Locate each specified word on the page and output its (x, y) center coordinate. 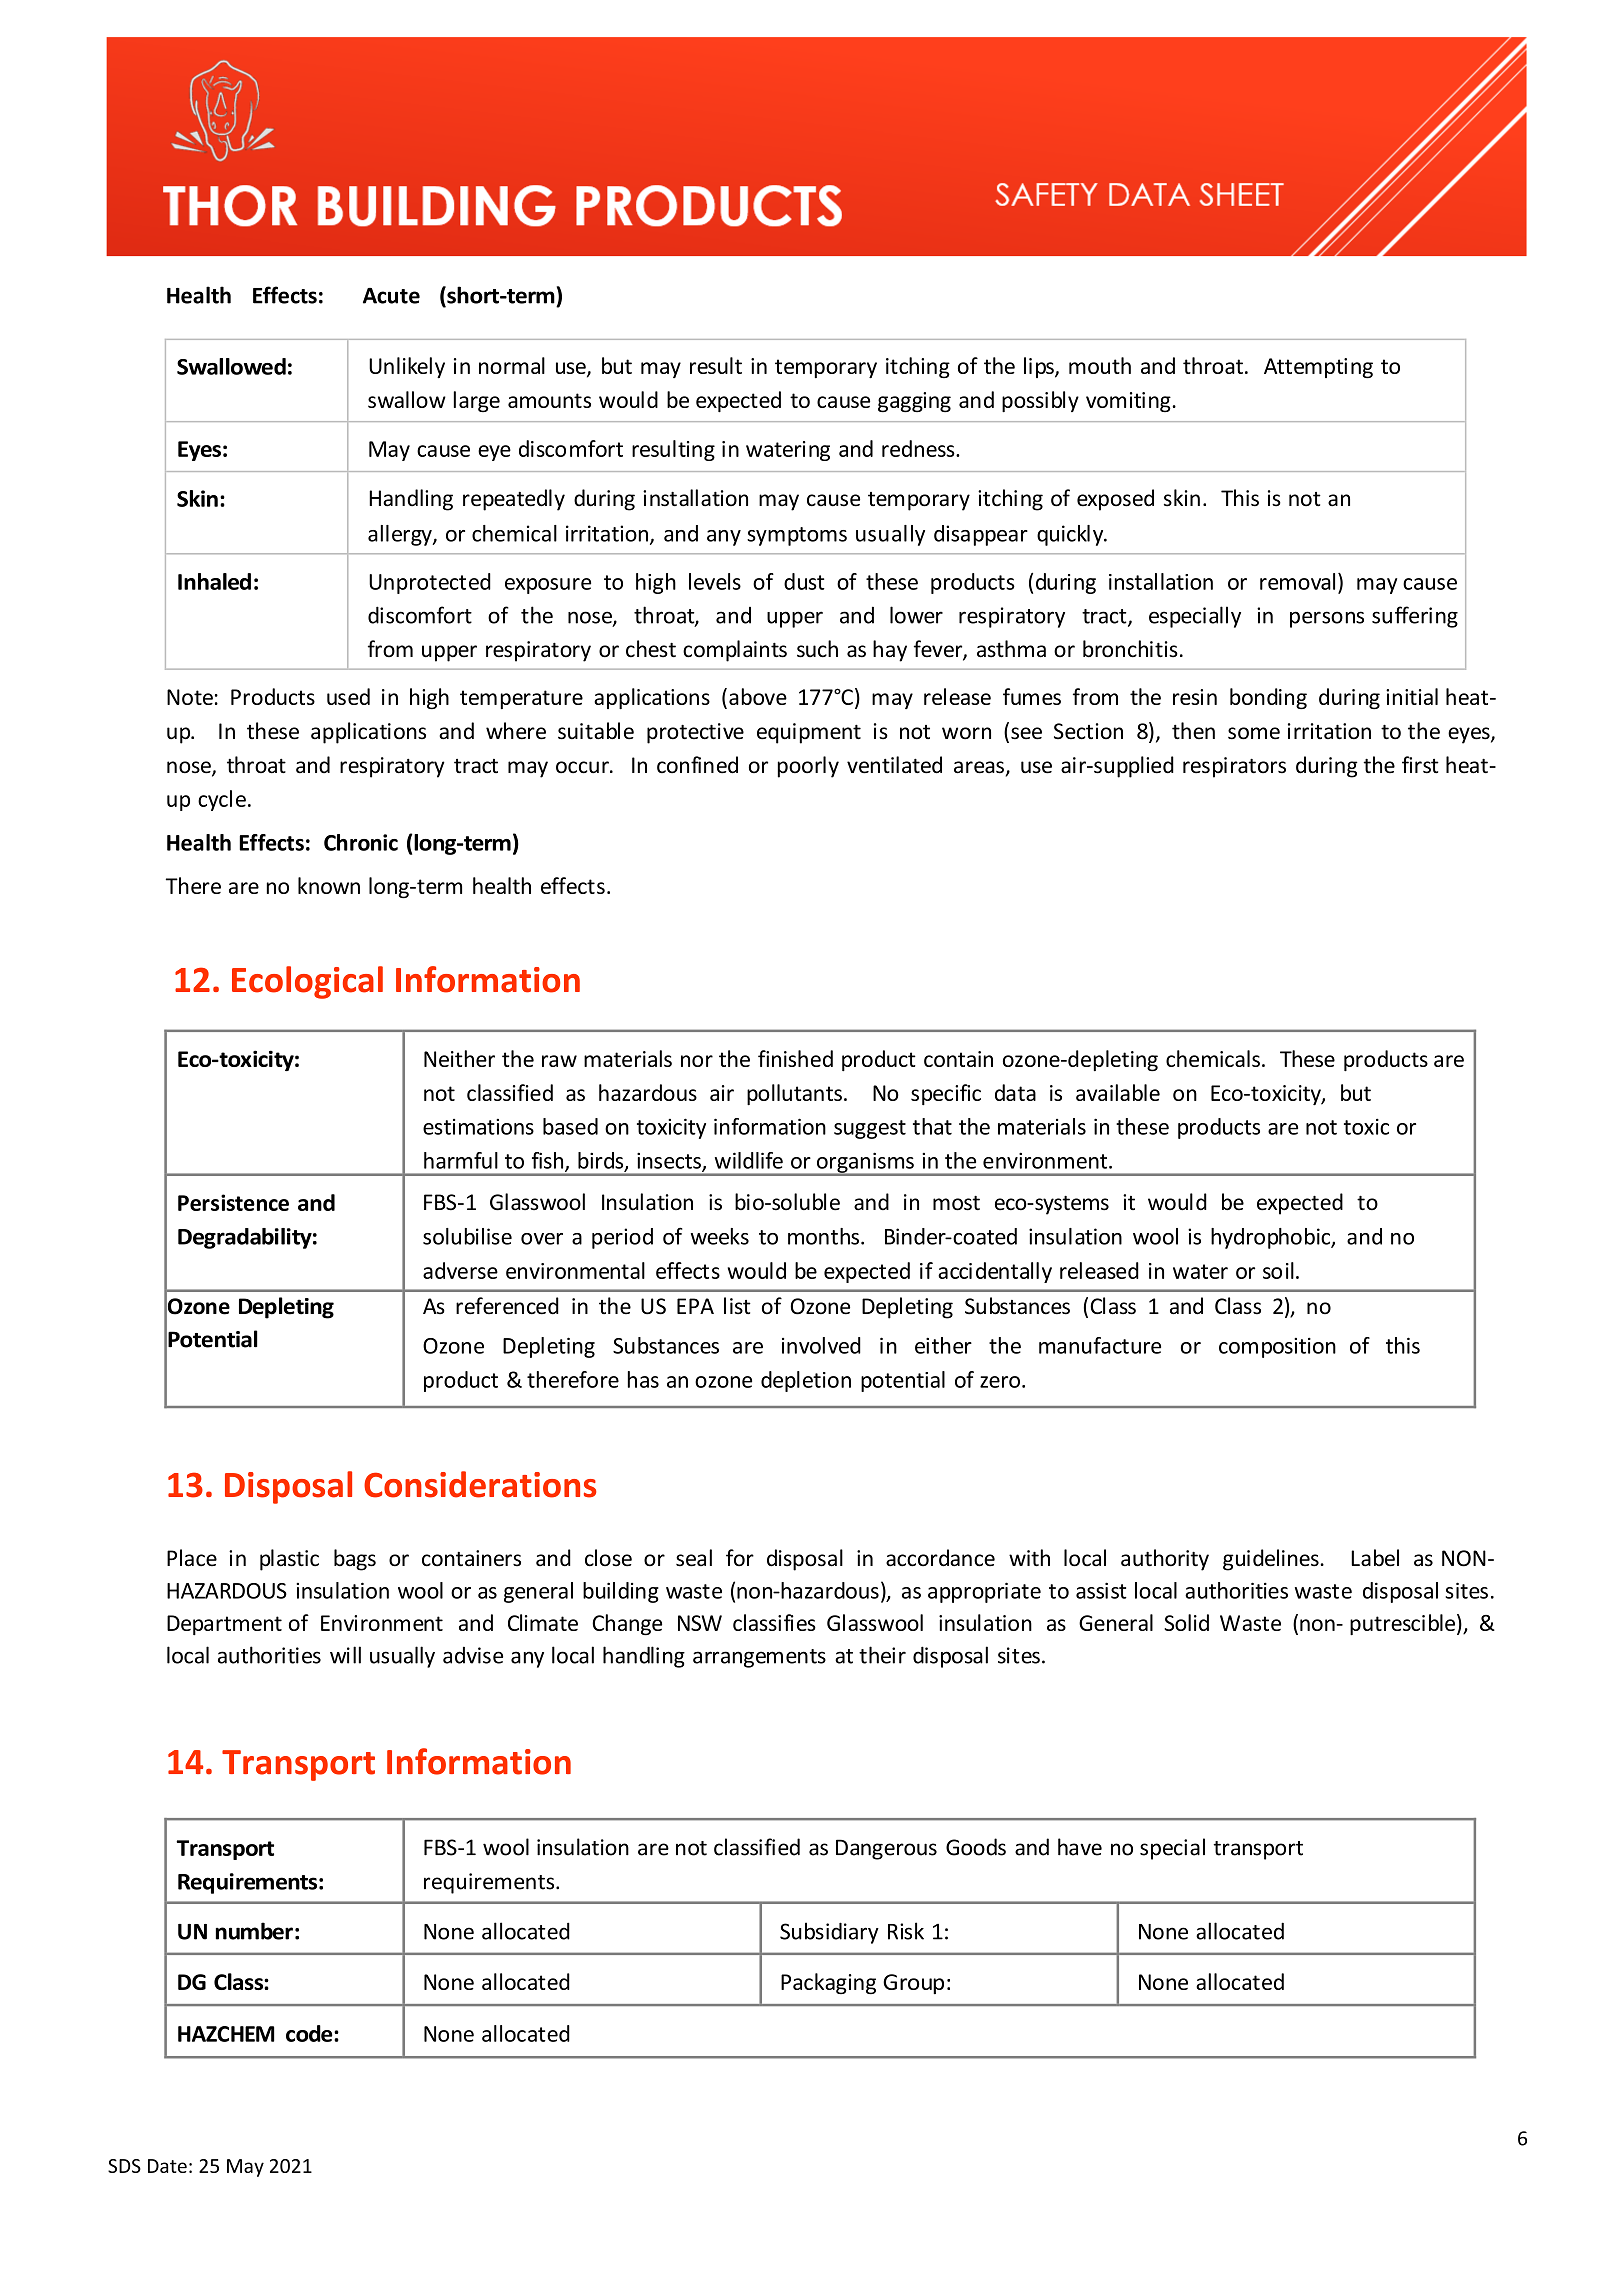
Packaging (828, 1983)
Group (913, 1984)
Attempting (1318, 368)
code (310, 2033)
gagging (914, 402)
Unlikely (407, 367)
